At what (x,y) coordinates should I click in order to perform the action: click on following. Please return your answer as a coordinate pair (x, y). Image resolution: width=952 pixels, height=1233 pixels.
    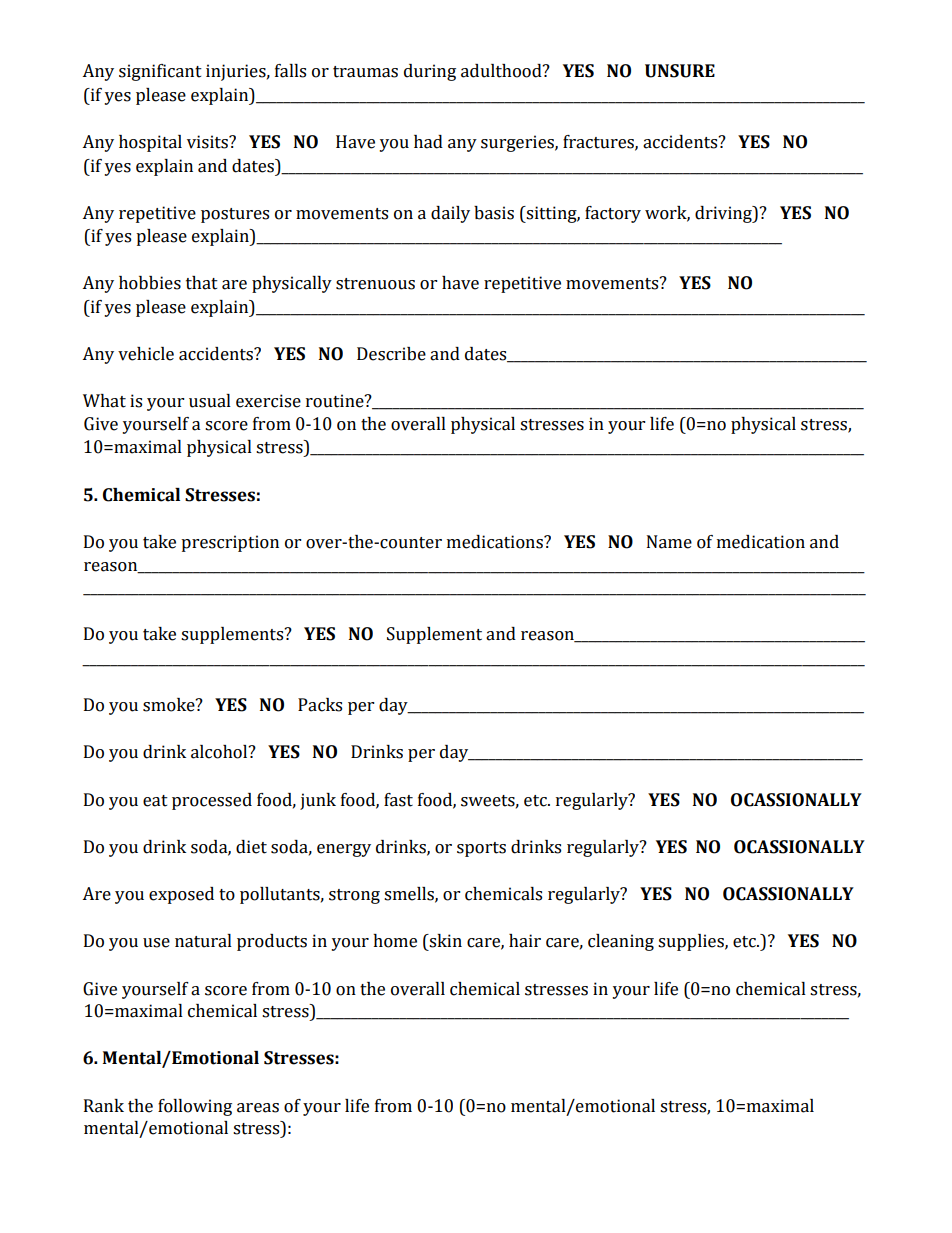
    Looking at the image, I should click on (195, 1107).
